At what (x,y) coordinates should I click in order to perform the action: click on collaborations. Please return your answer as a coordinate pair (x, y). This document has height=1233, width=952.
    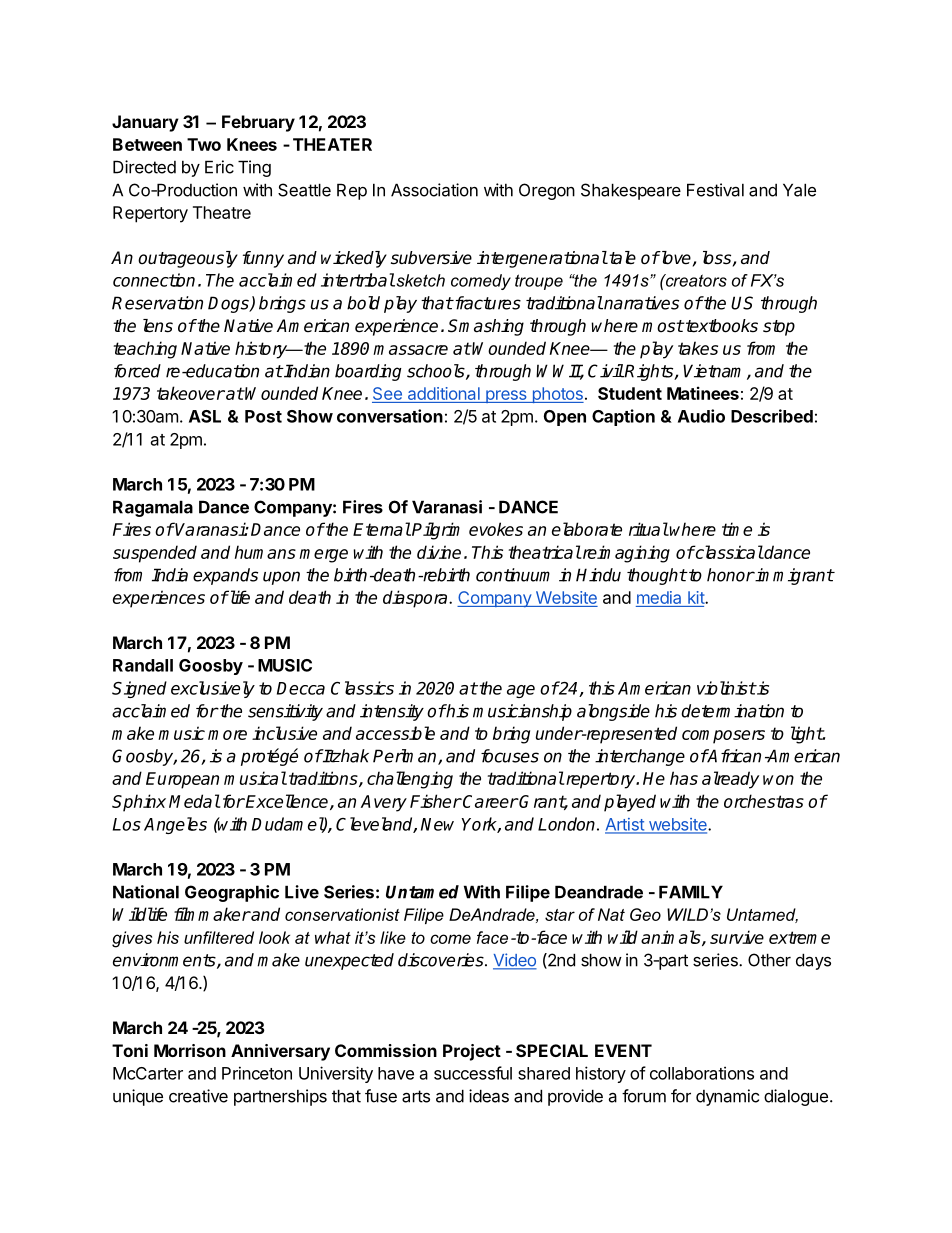
    Looking at the image, I should click on (702, 1073).
